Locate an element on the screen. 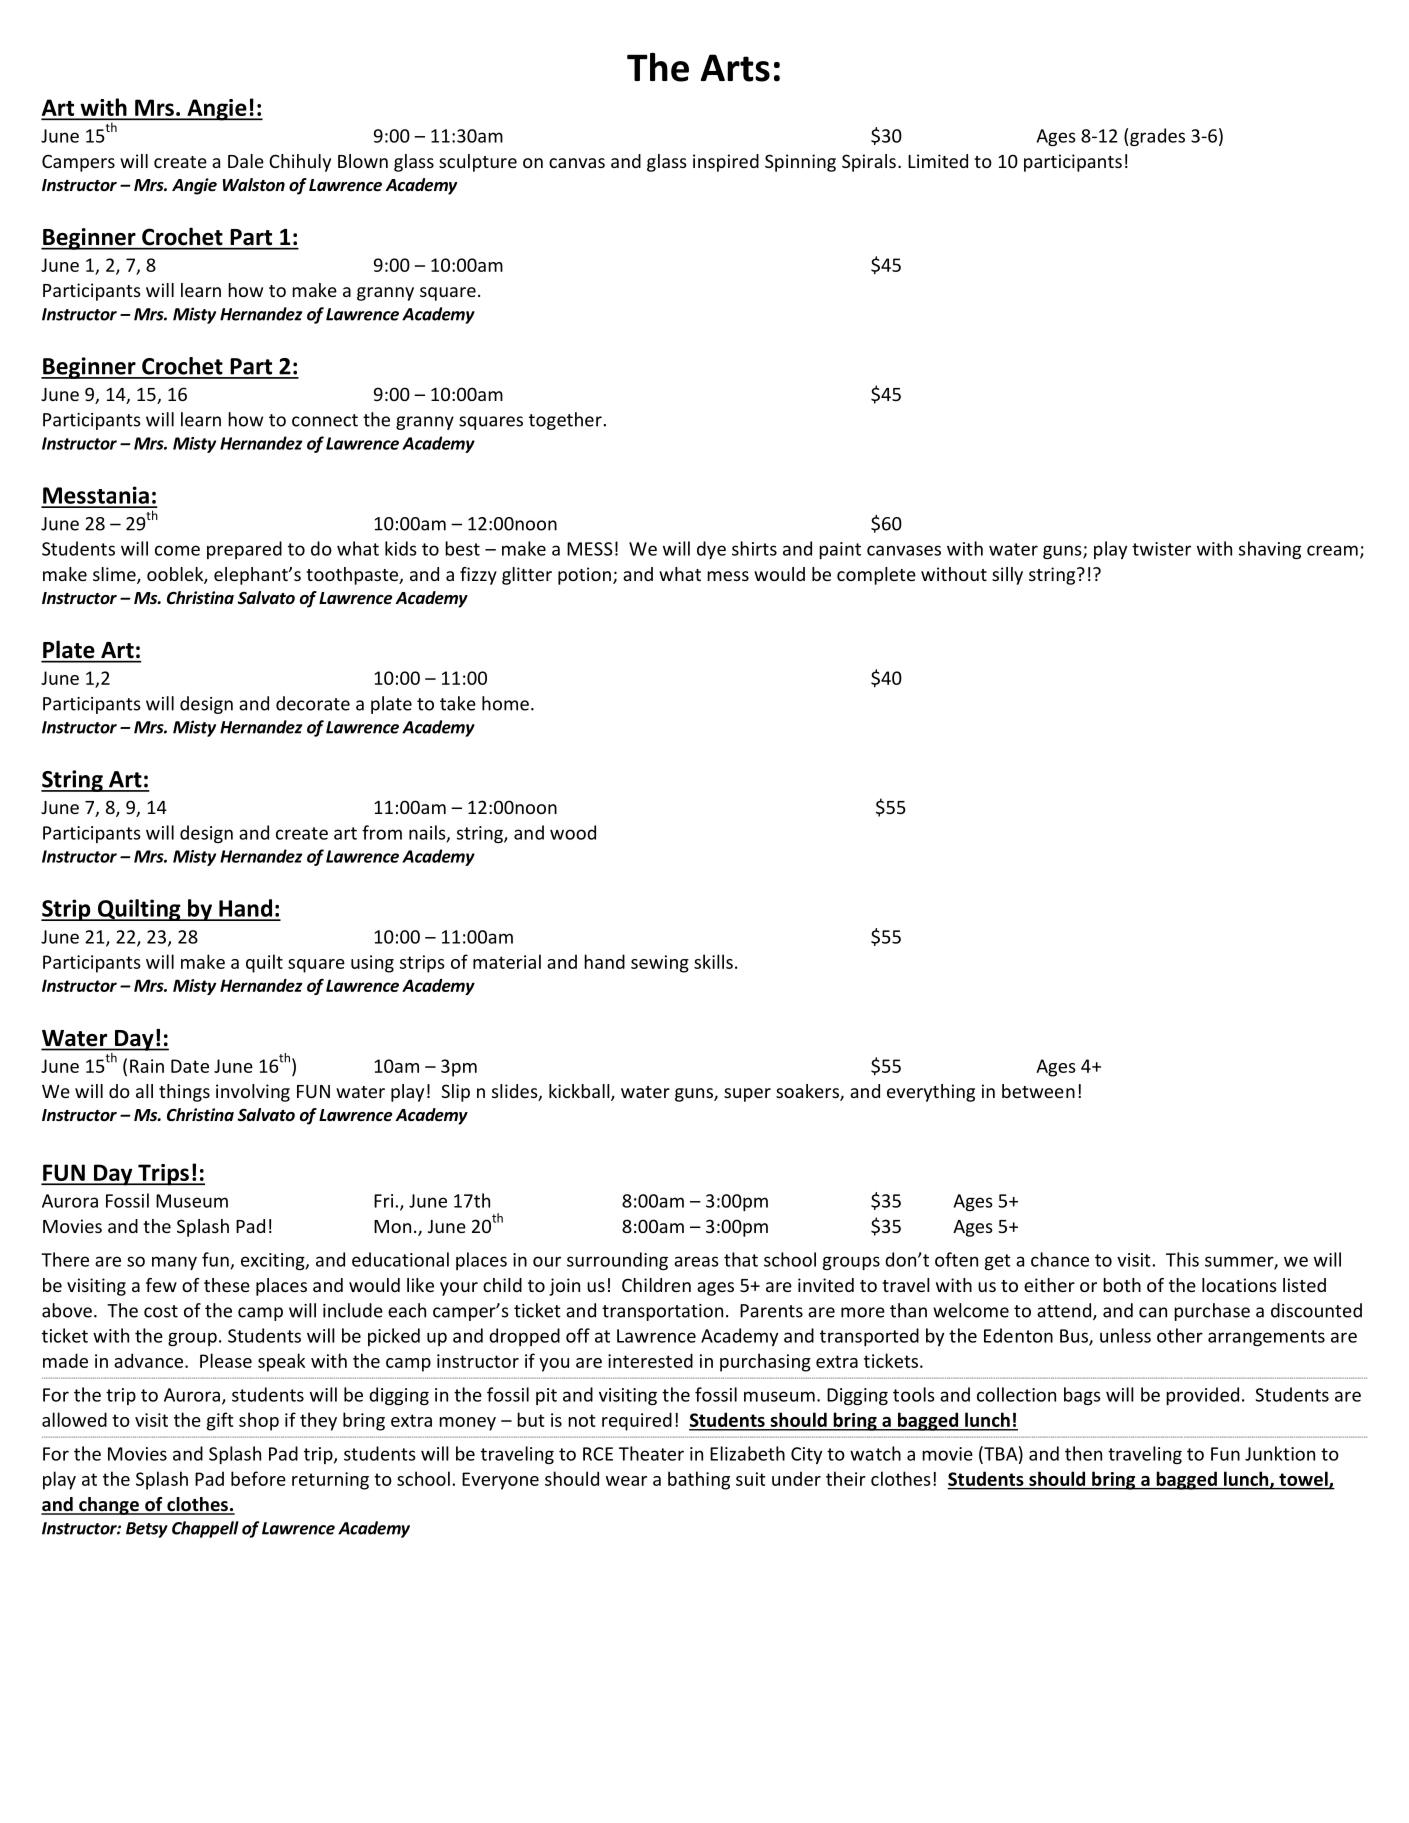 The width and height of the screenshot is (1409, 1823). grades is located at coordinates (1157, 137).
